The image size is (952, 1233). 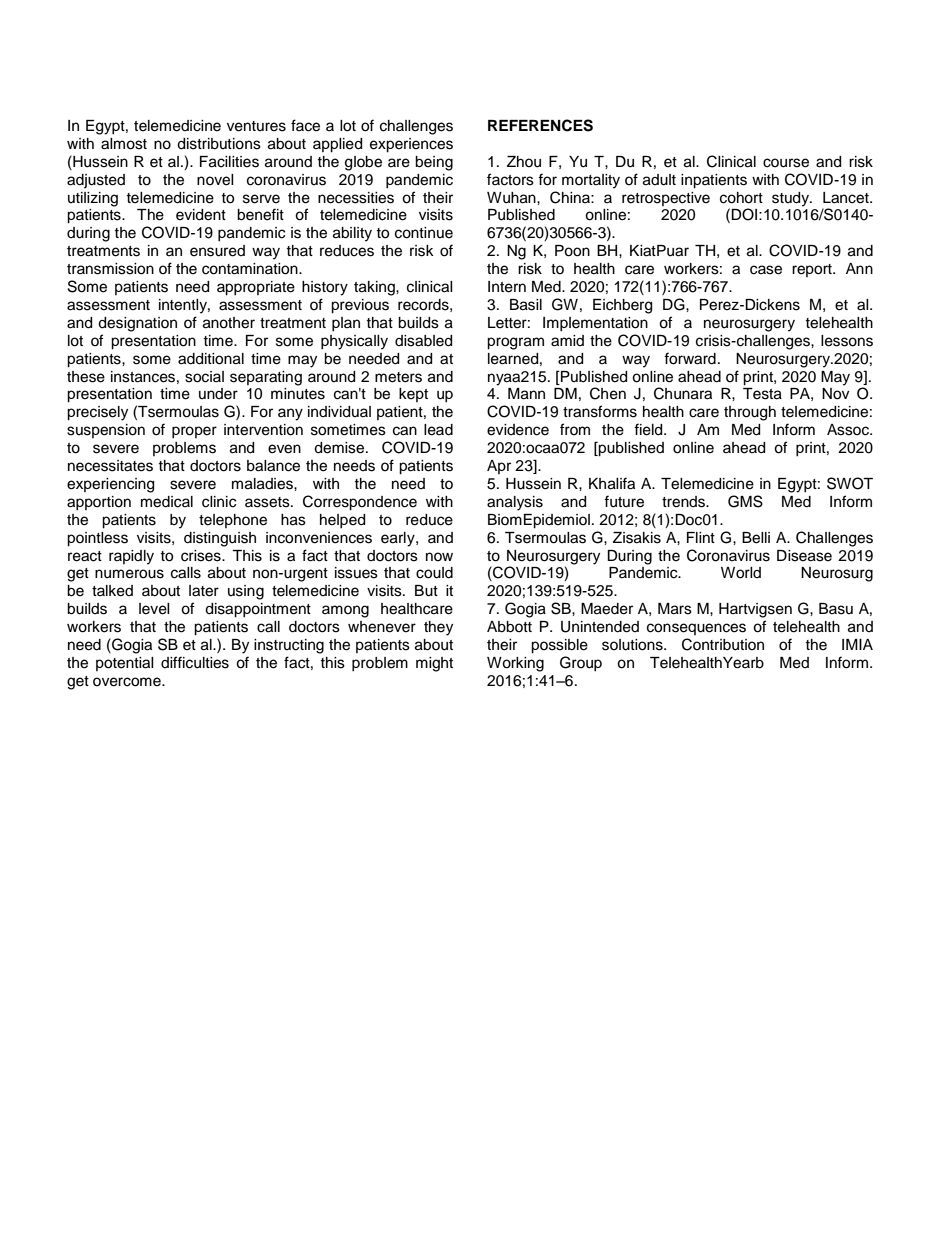 What do you see at coordinates (219, 144) in the image?
I see `distributions` at bounding box center [219, 144].
